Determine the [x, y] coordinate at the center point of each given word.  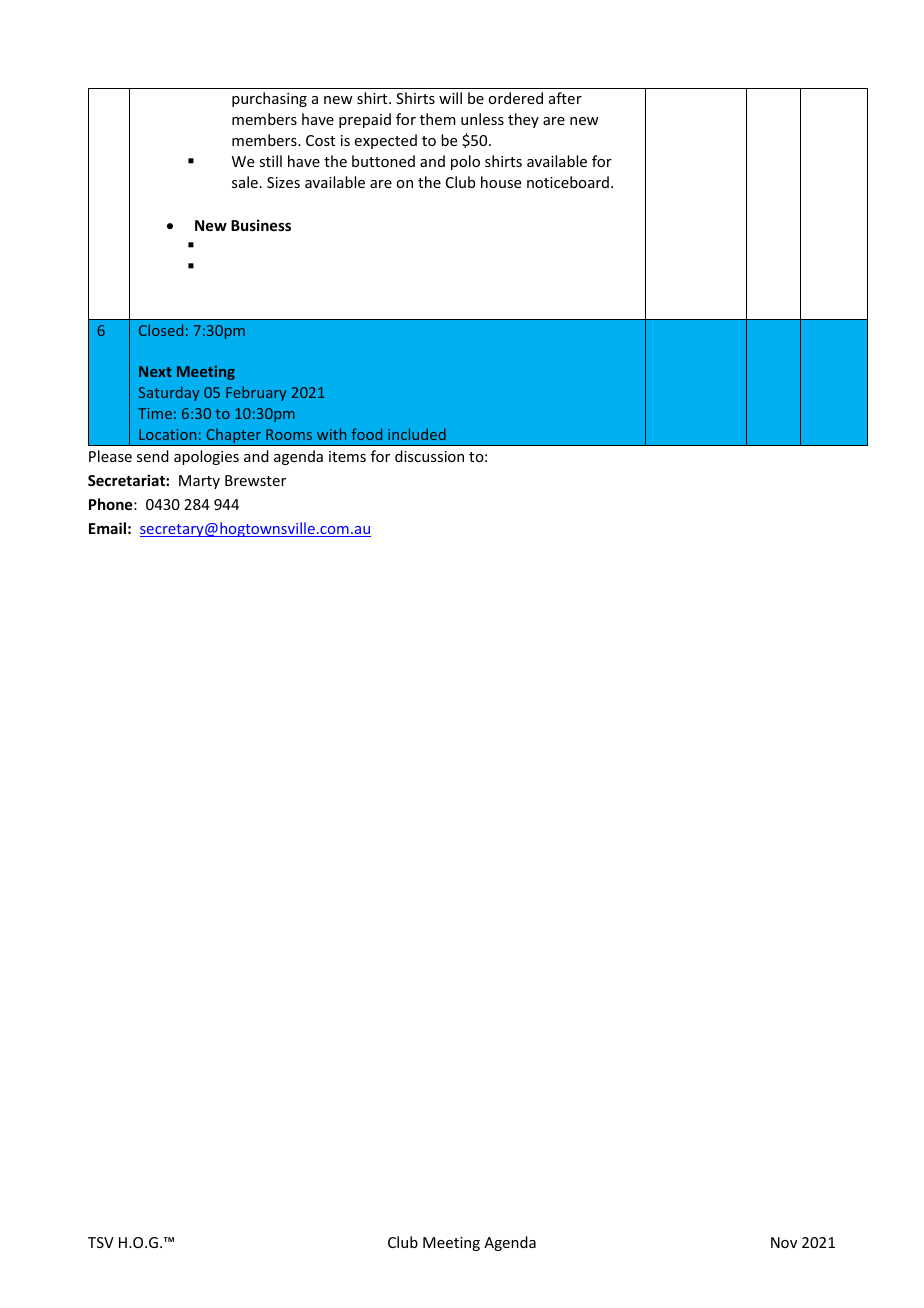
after [565, 98]
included [417, 434]
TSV [101, 1242]
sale [245, 182]
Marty [199, 482]
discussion [429, 456]
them [438, 119]
